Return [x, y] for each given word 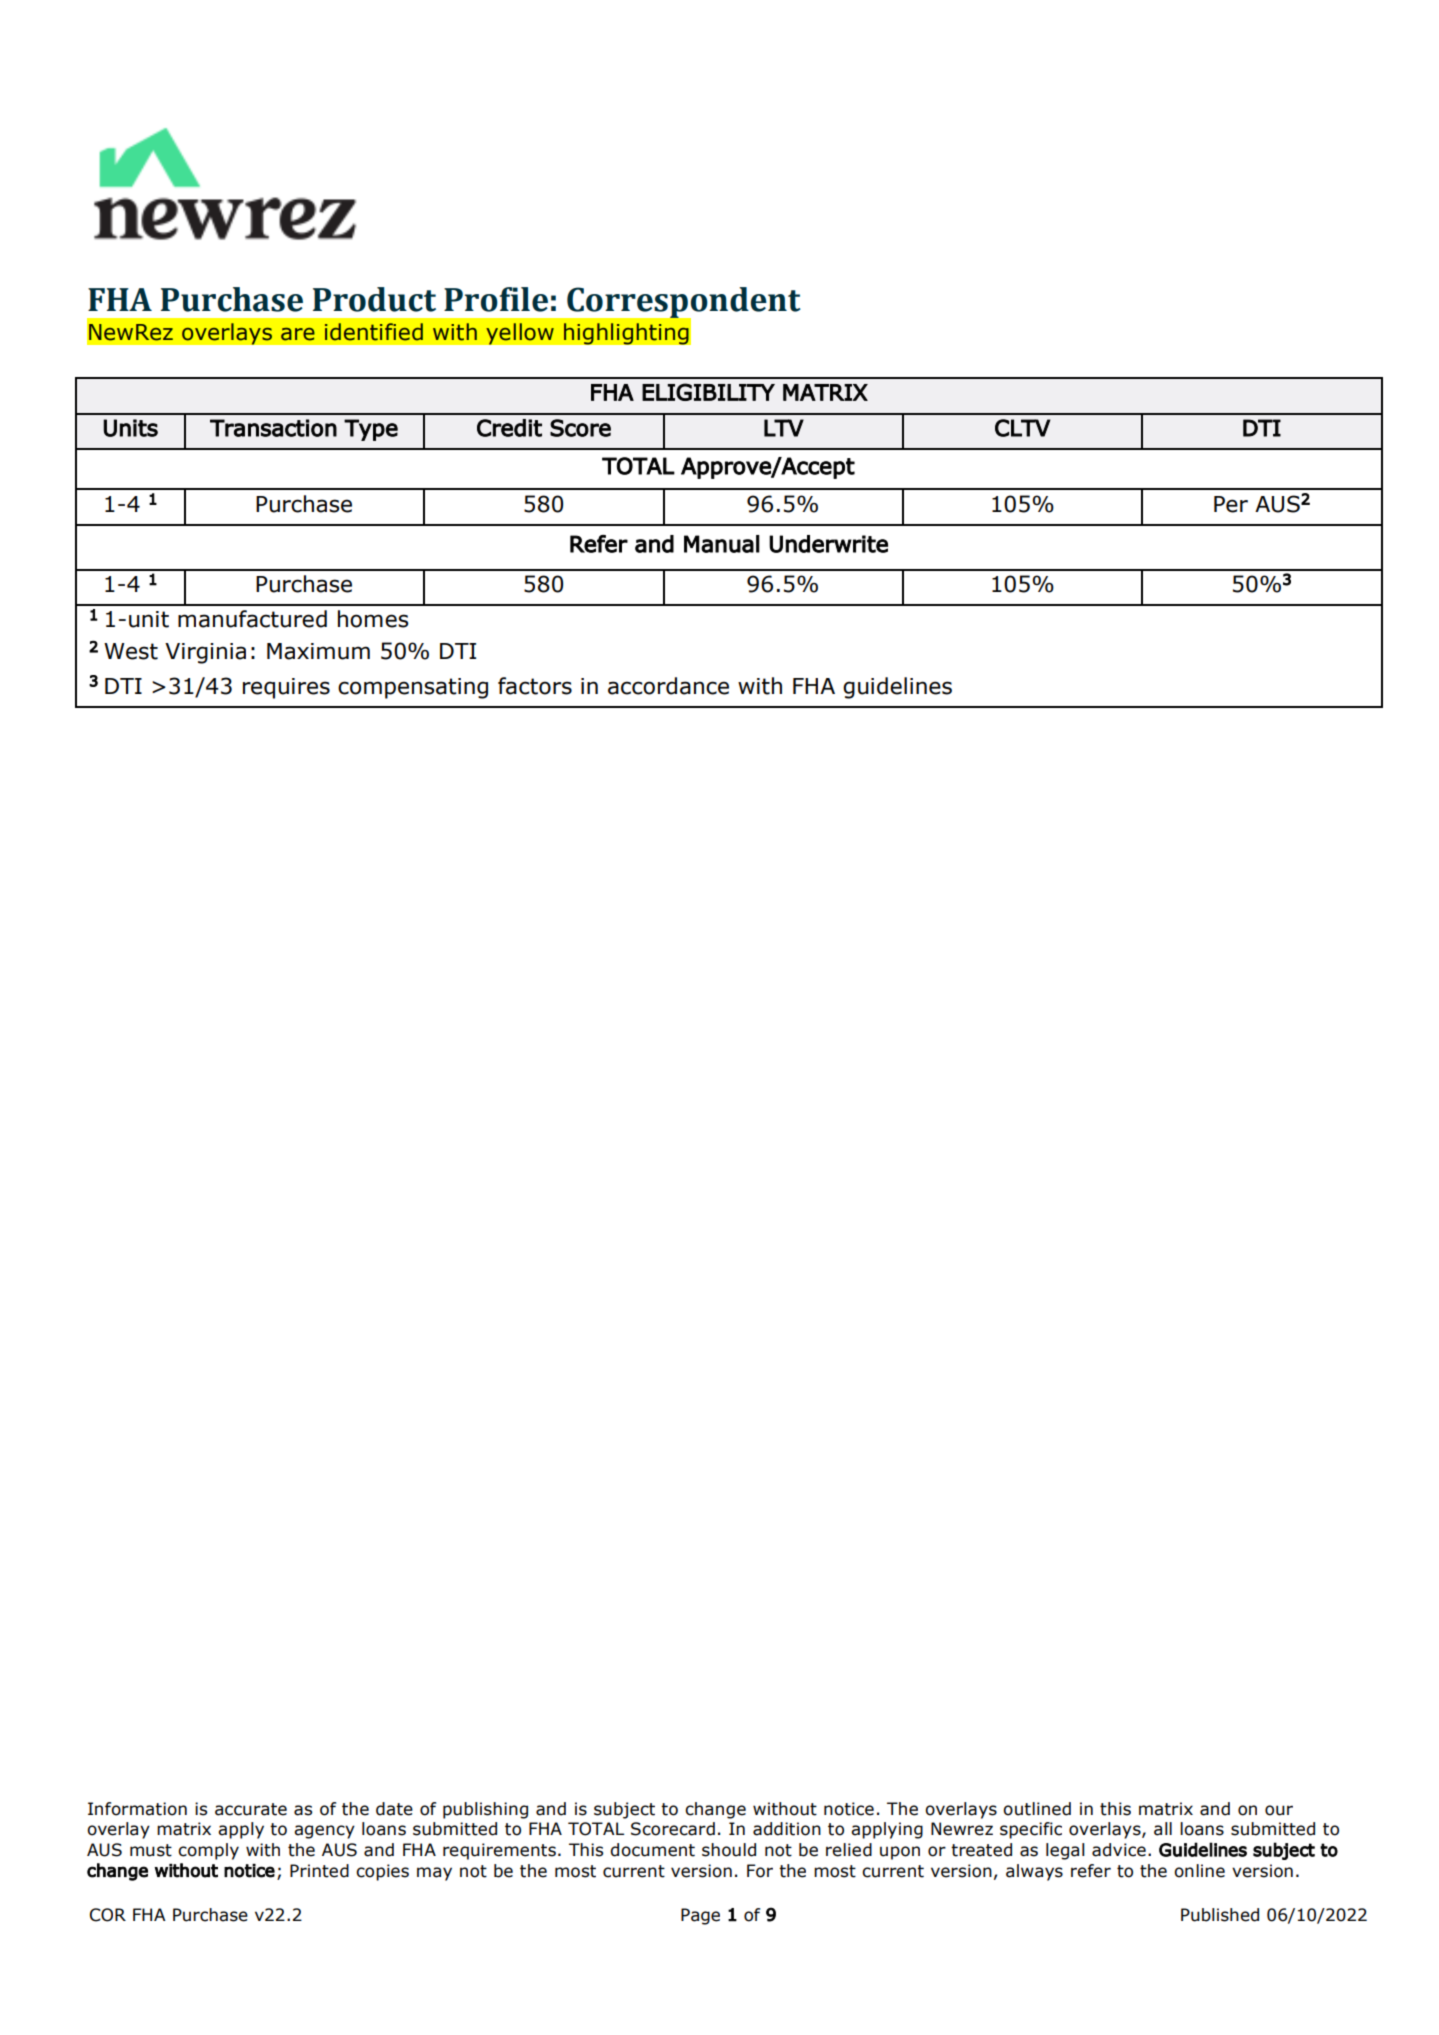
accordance [668, 686]
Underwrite [828, 544]
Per [1231, 504]
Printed [319, 1871]
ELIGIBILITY [708, 392]
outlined [1037, 1809]
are [298, 334]
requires [286, 688]
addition [787, 1829]
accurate [251, 1809]
